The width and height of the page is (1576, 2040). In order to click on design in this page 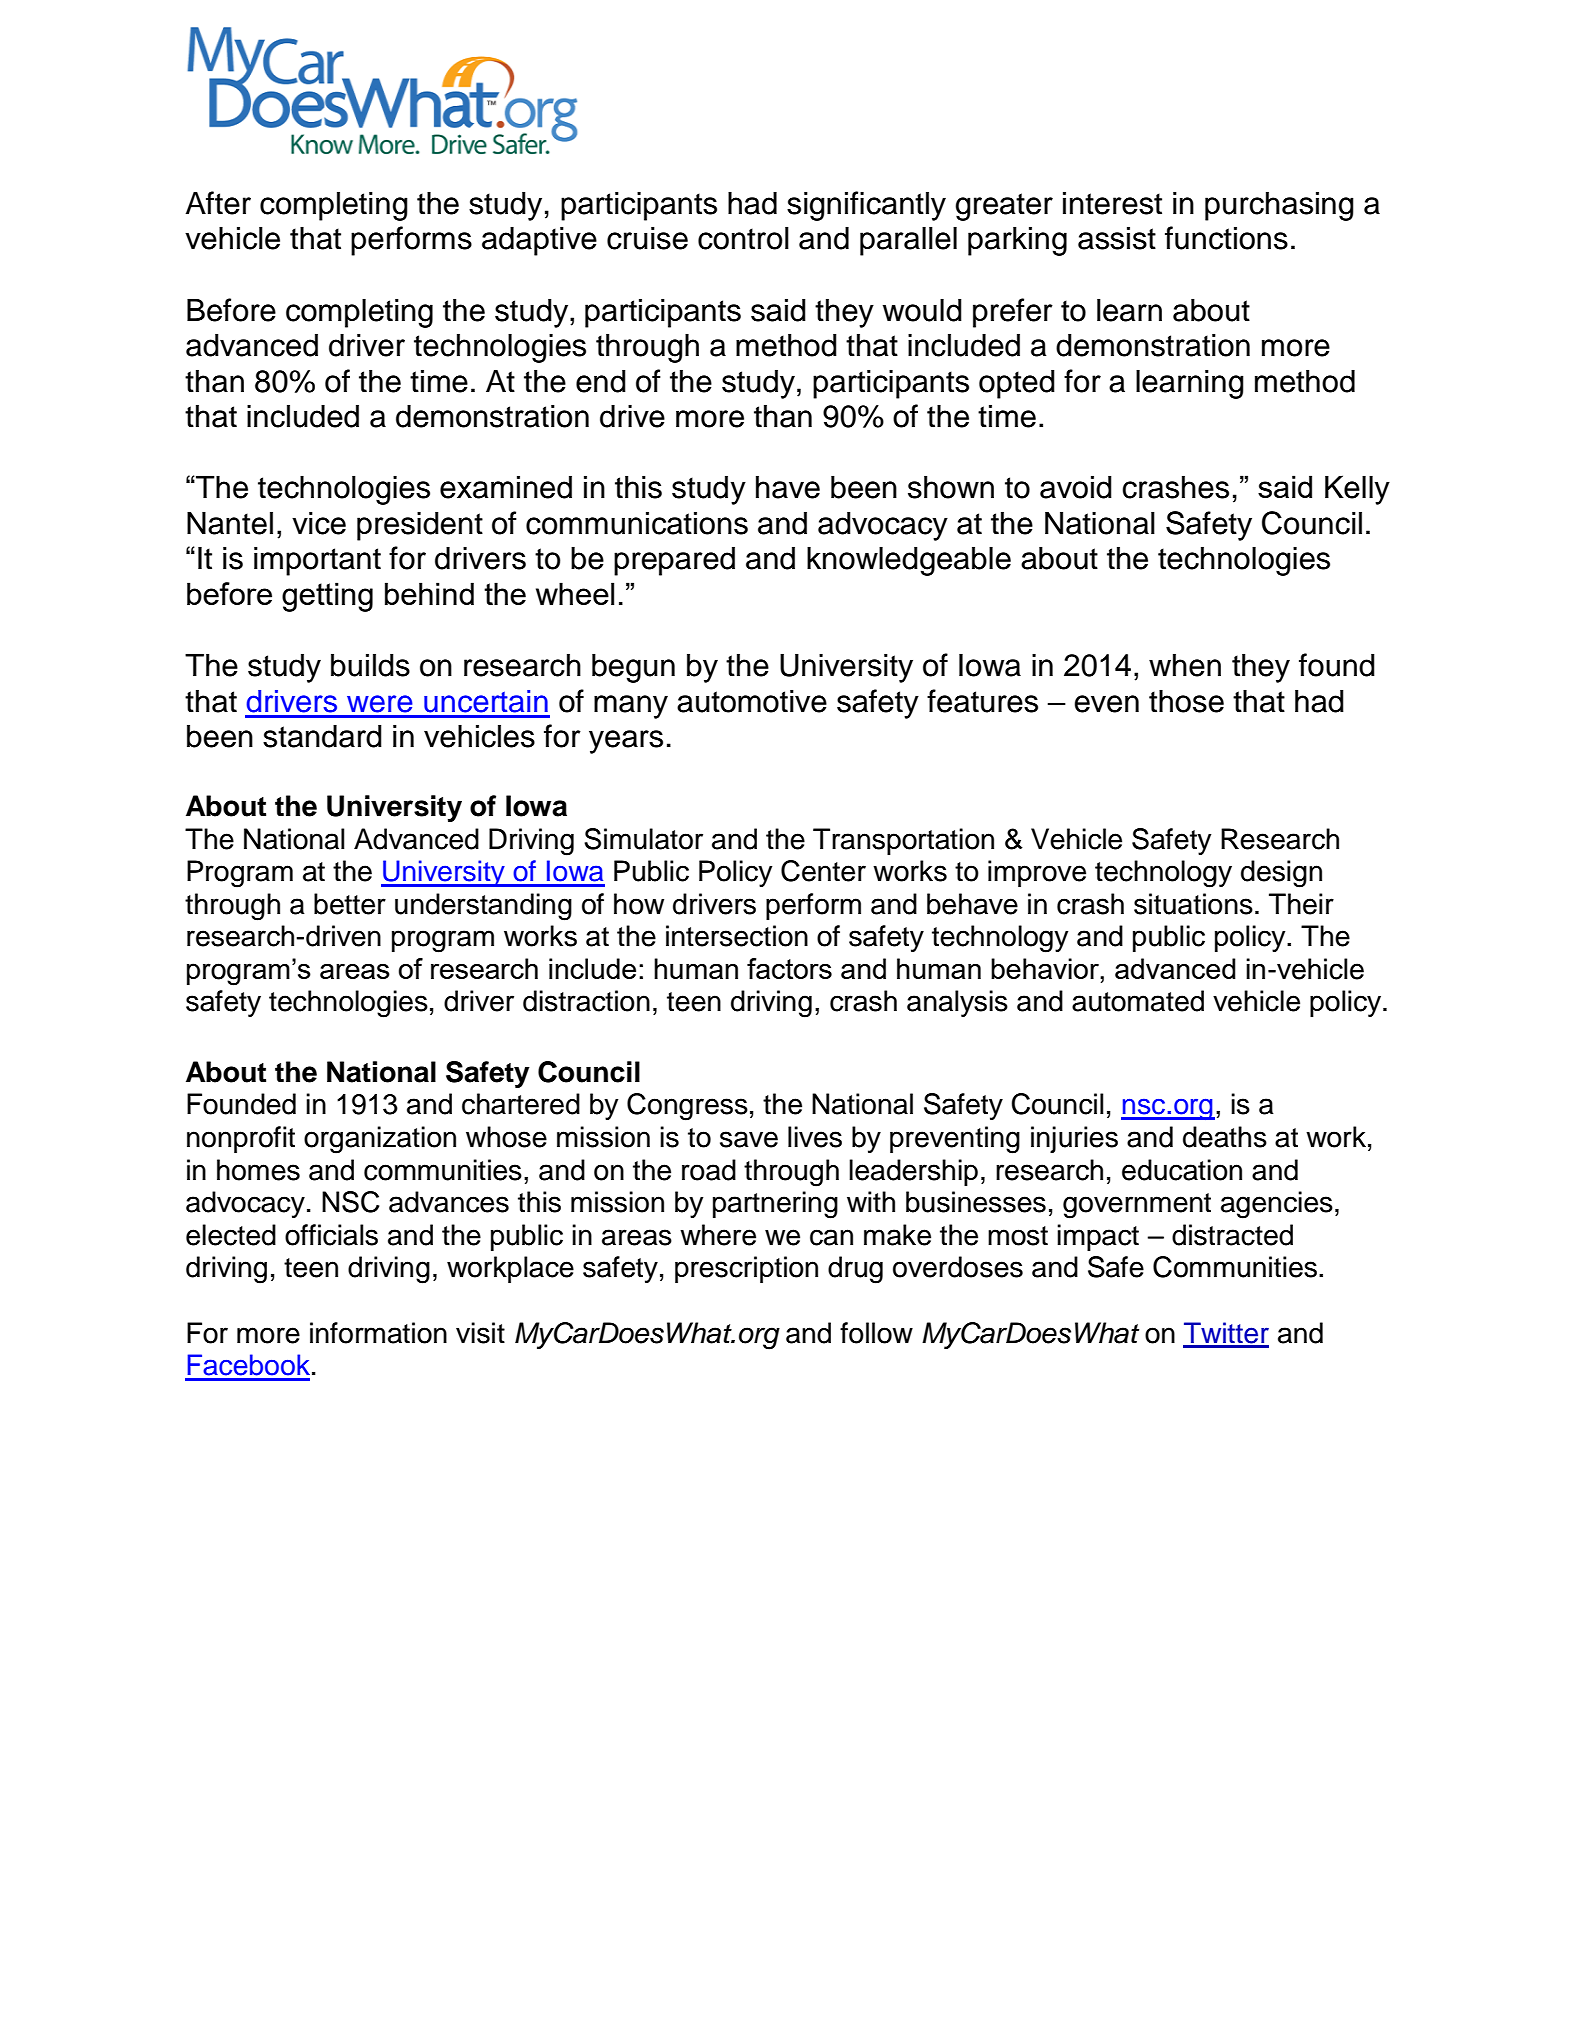, I will do `click(1281, 874)`.
